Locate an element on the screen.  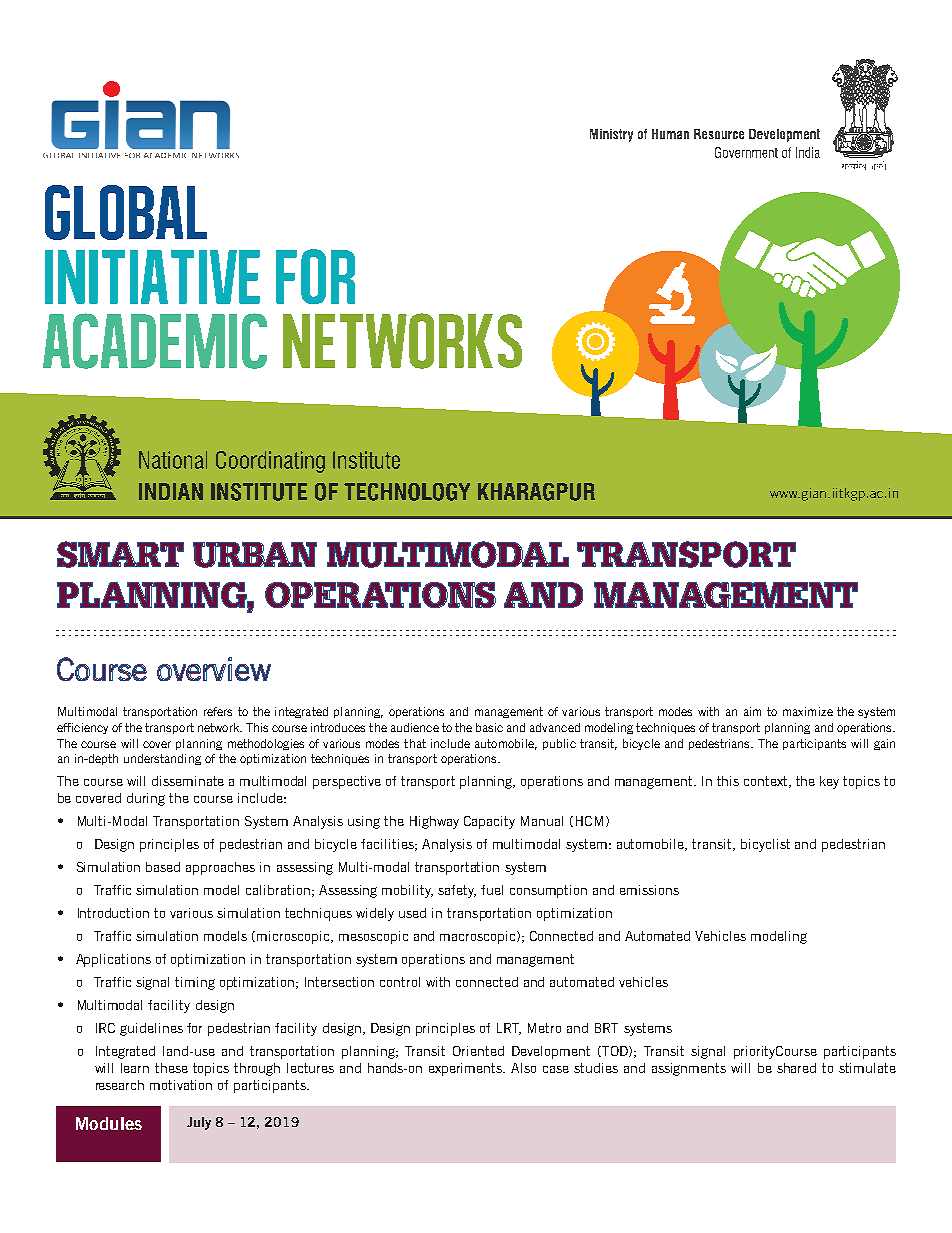
timing is located at coordinates (195, 983).
